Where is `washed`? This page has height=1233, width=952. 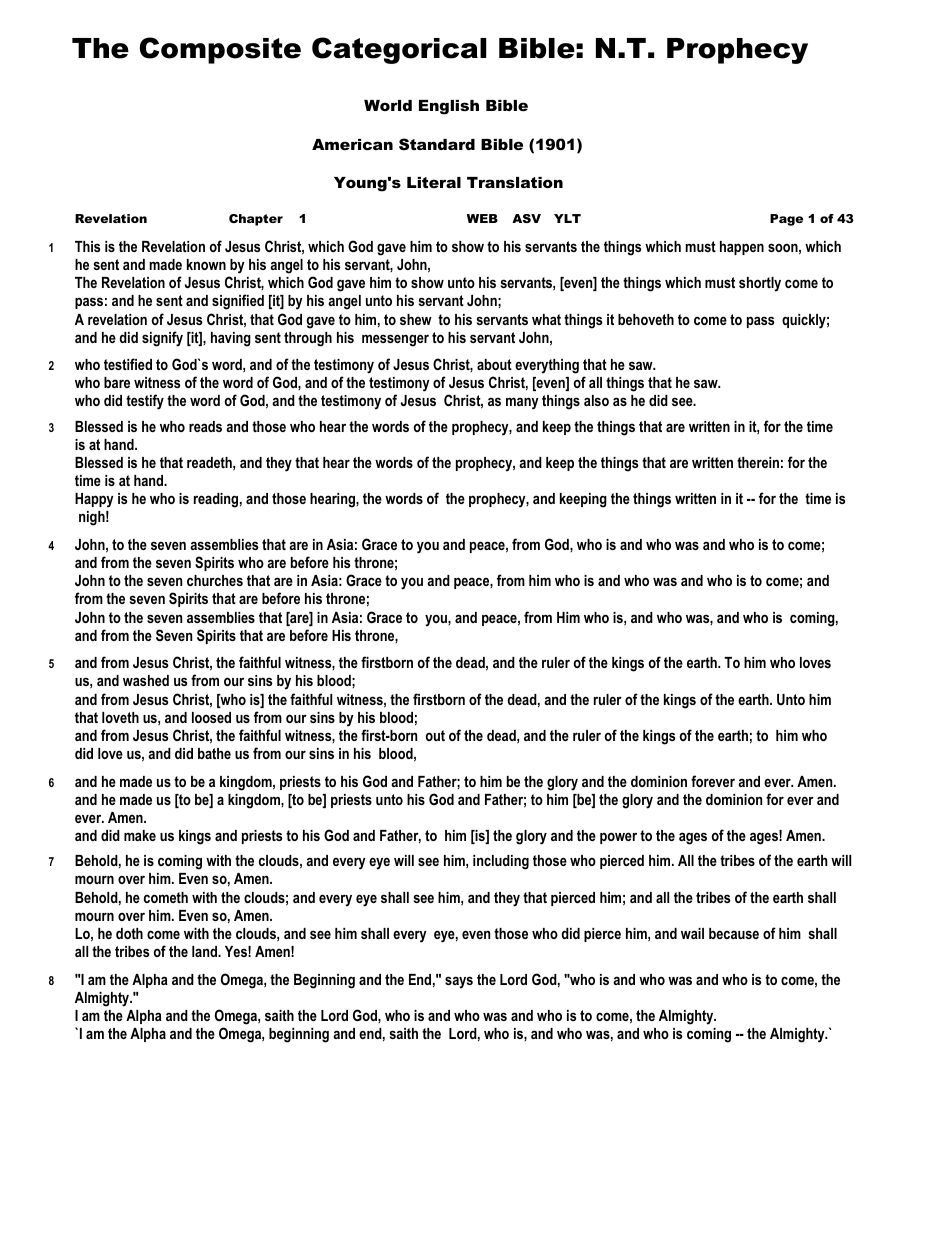
washed is located at coordinates (146, 680).
